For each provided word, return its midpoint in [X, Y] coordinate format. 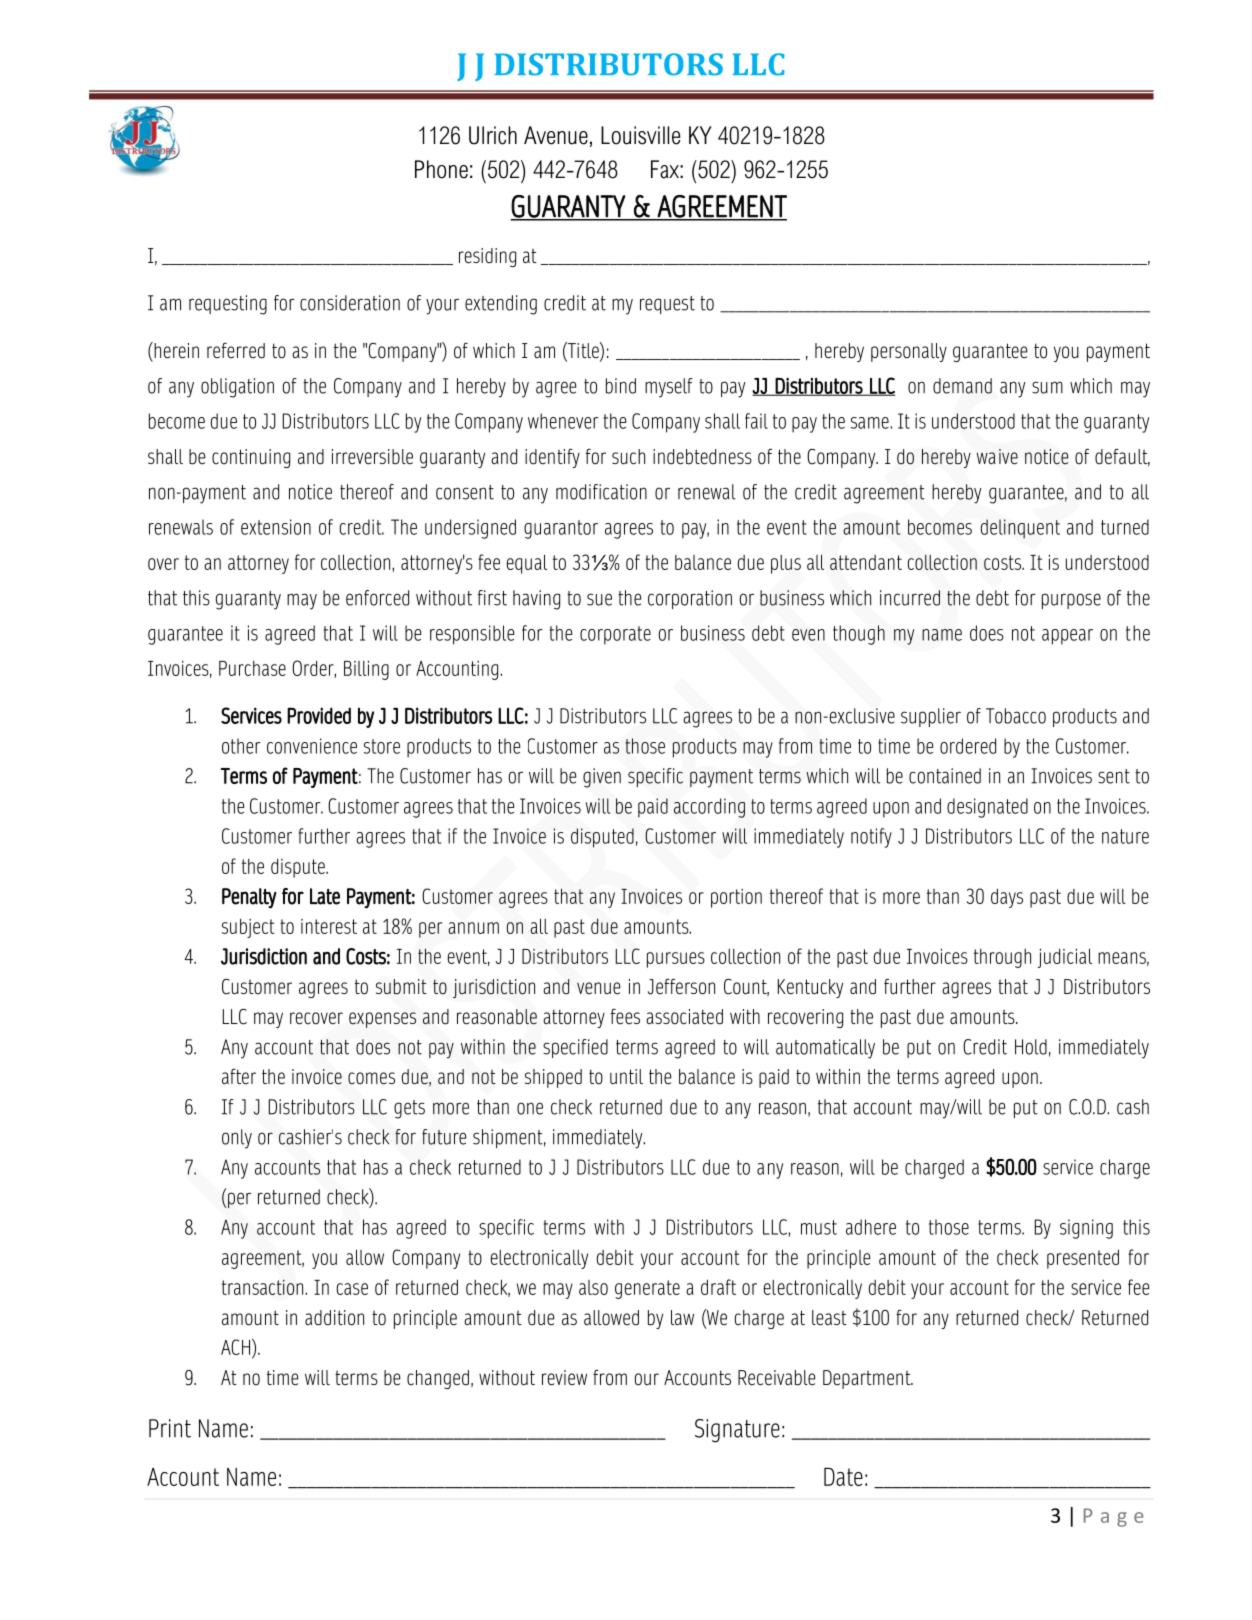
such [628, 457]
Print [170, 1428]
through [1002, 958]
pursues [676, 960]
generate [647, 1289]
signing [1086, 1229]
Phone [441, 169]
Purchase [252, 668]
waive [997, 457]
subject [248, 928]
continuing [251, 458]
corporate [615, 635]
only [237, 1139]
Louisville [640, 135]
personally [909, 352]
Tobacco [1016, 716]
